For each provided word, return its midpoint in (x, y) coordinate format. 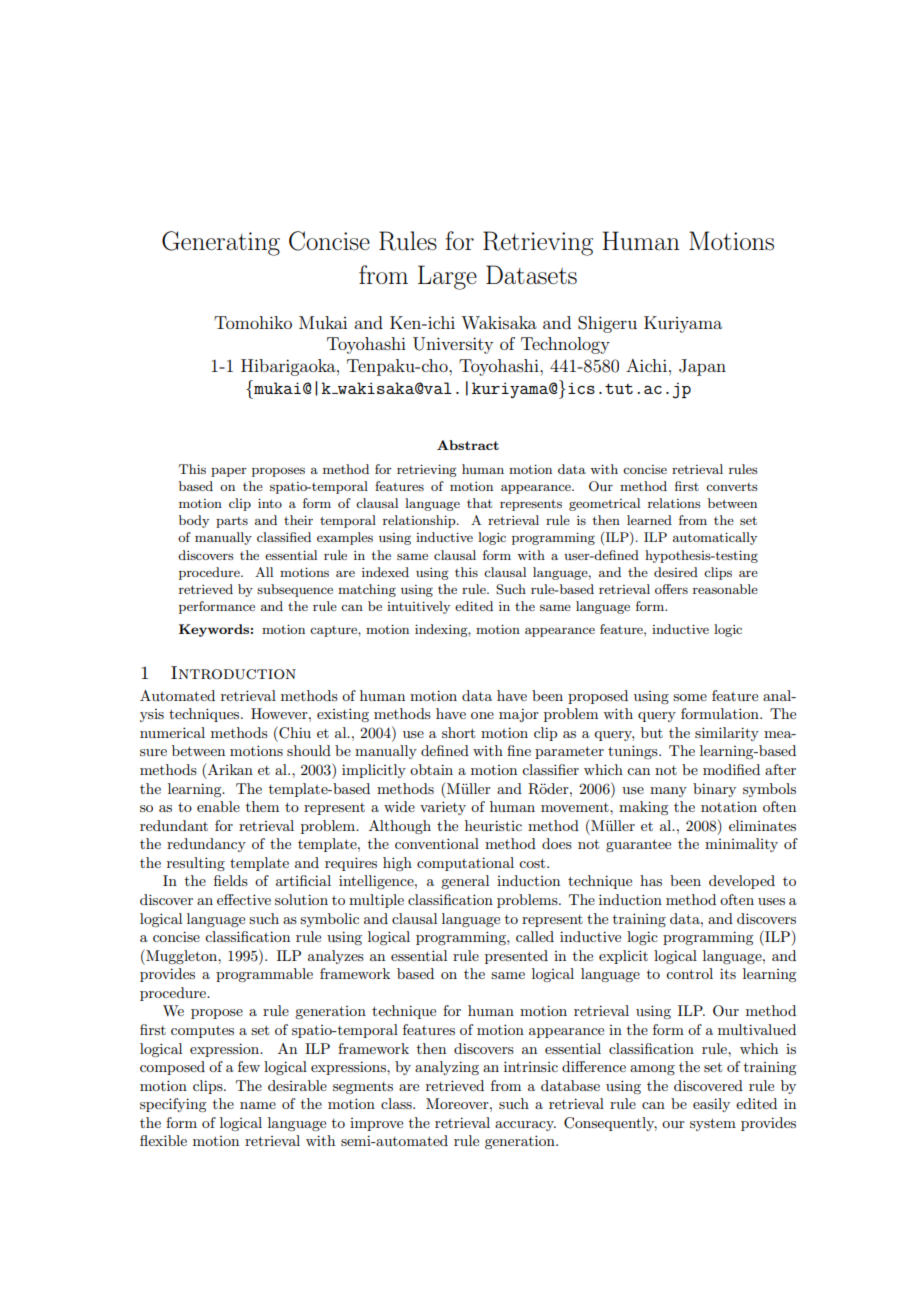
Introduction (233, 673)
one (482, 715)
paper (229, 472)
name (258, 1105)
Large (447, 277)
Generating (221, 243)
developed (742, 882)
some (690, 697)
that (479, 503)
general (465, 882)
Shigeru (607, 324)
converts (732, 487)
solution (301, 899)
